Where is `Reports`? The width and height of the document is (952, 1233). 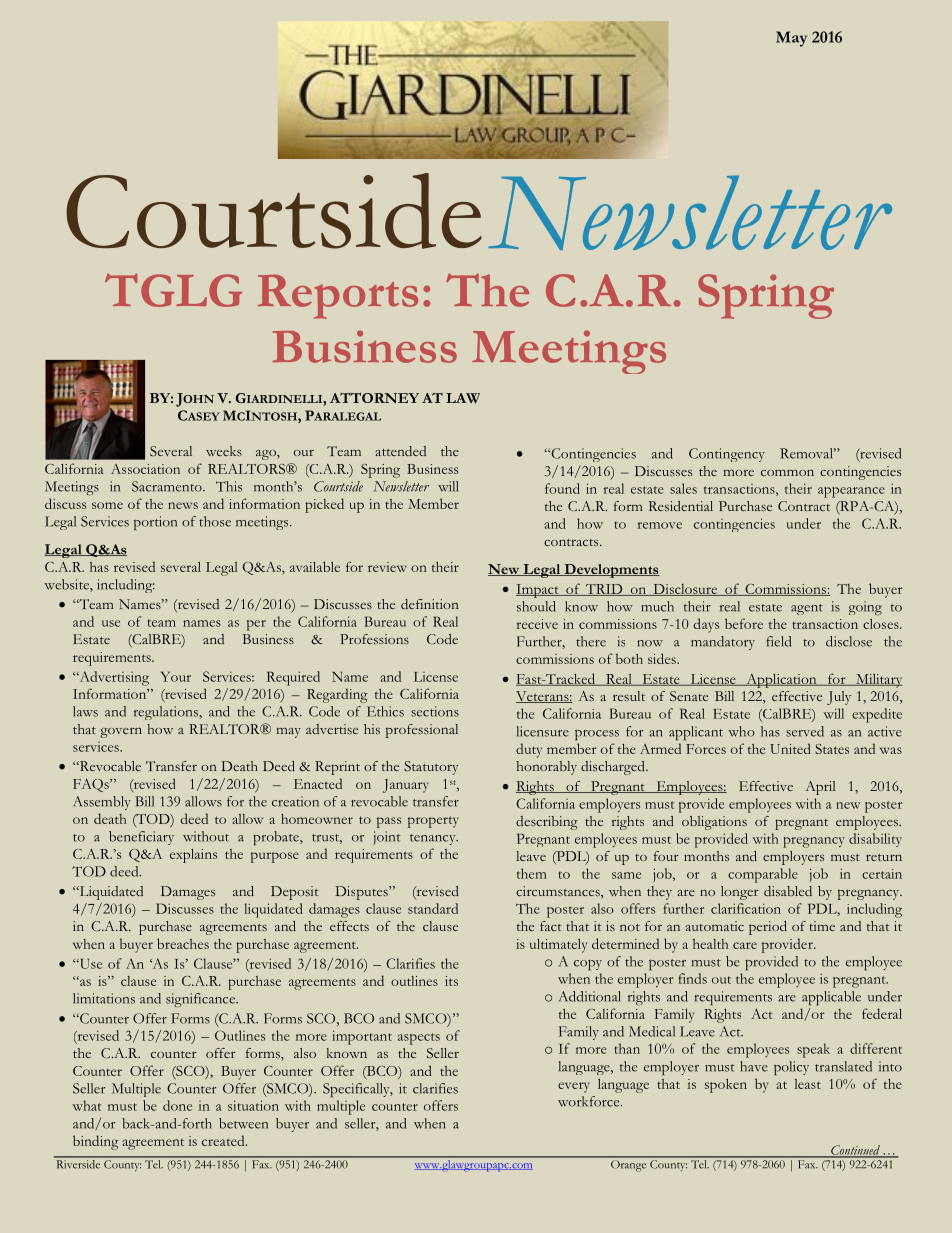 Reports is located at coordinates (338, 297).
